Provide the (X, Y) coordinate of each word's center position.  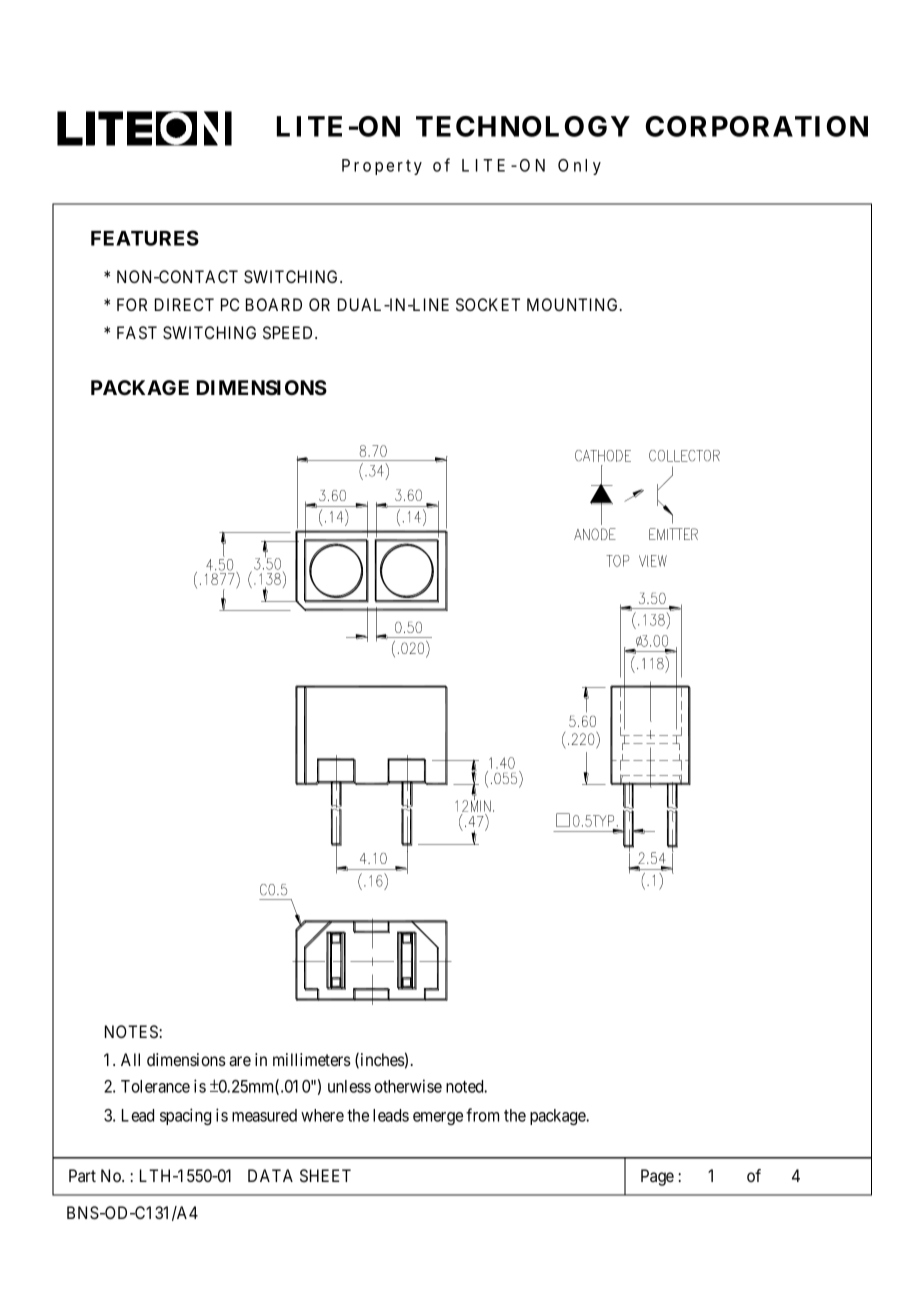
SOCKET (488, 304)
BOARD (274, 304)
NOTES (132, 1031)
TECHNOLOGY (523, 126)
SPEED (289, 332)
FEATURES (145, 238)
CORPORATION (757, 126)
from (482, 1115)
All (130, 1059)
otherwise (408, 1086)
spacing (185, 1116)
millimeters (312, 1059)
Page (657, 1177)
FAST (137, 332)
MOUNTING (574, 304)
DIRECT (184, 304)
